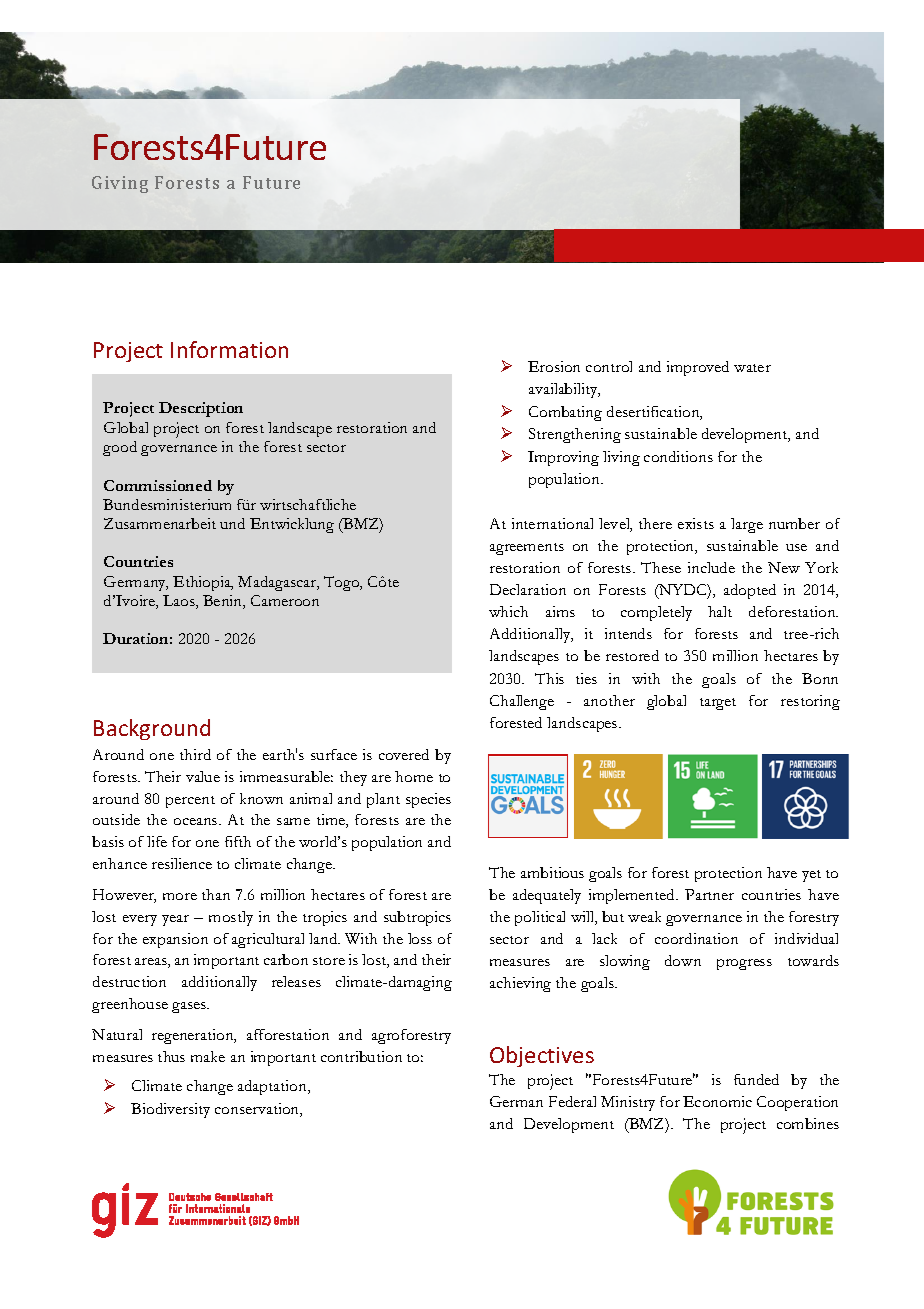 This screenshot has height=1309, width=924. Describe the element at coordinates (752, 368) in the screenshot. I see `water` at that location.
